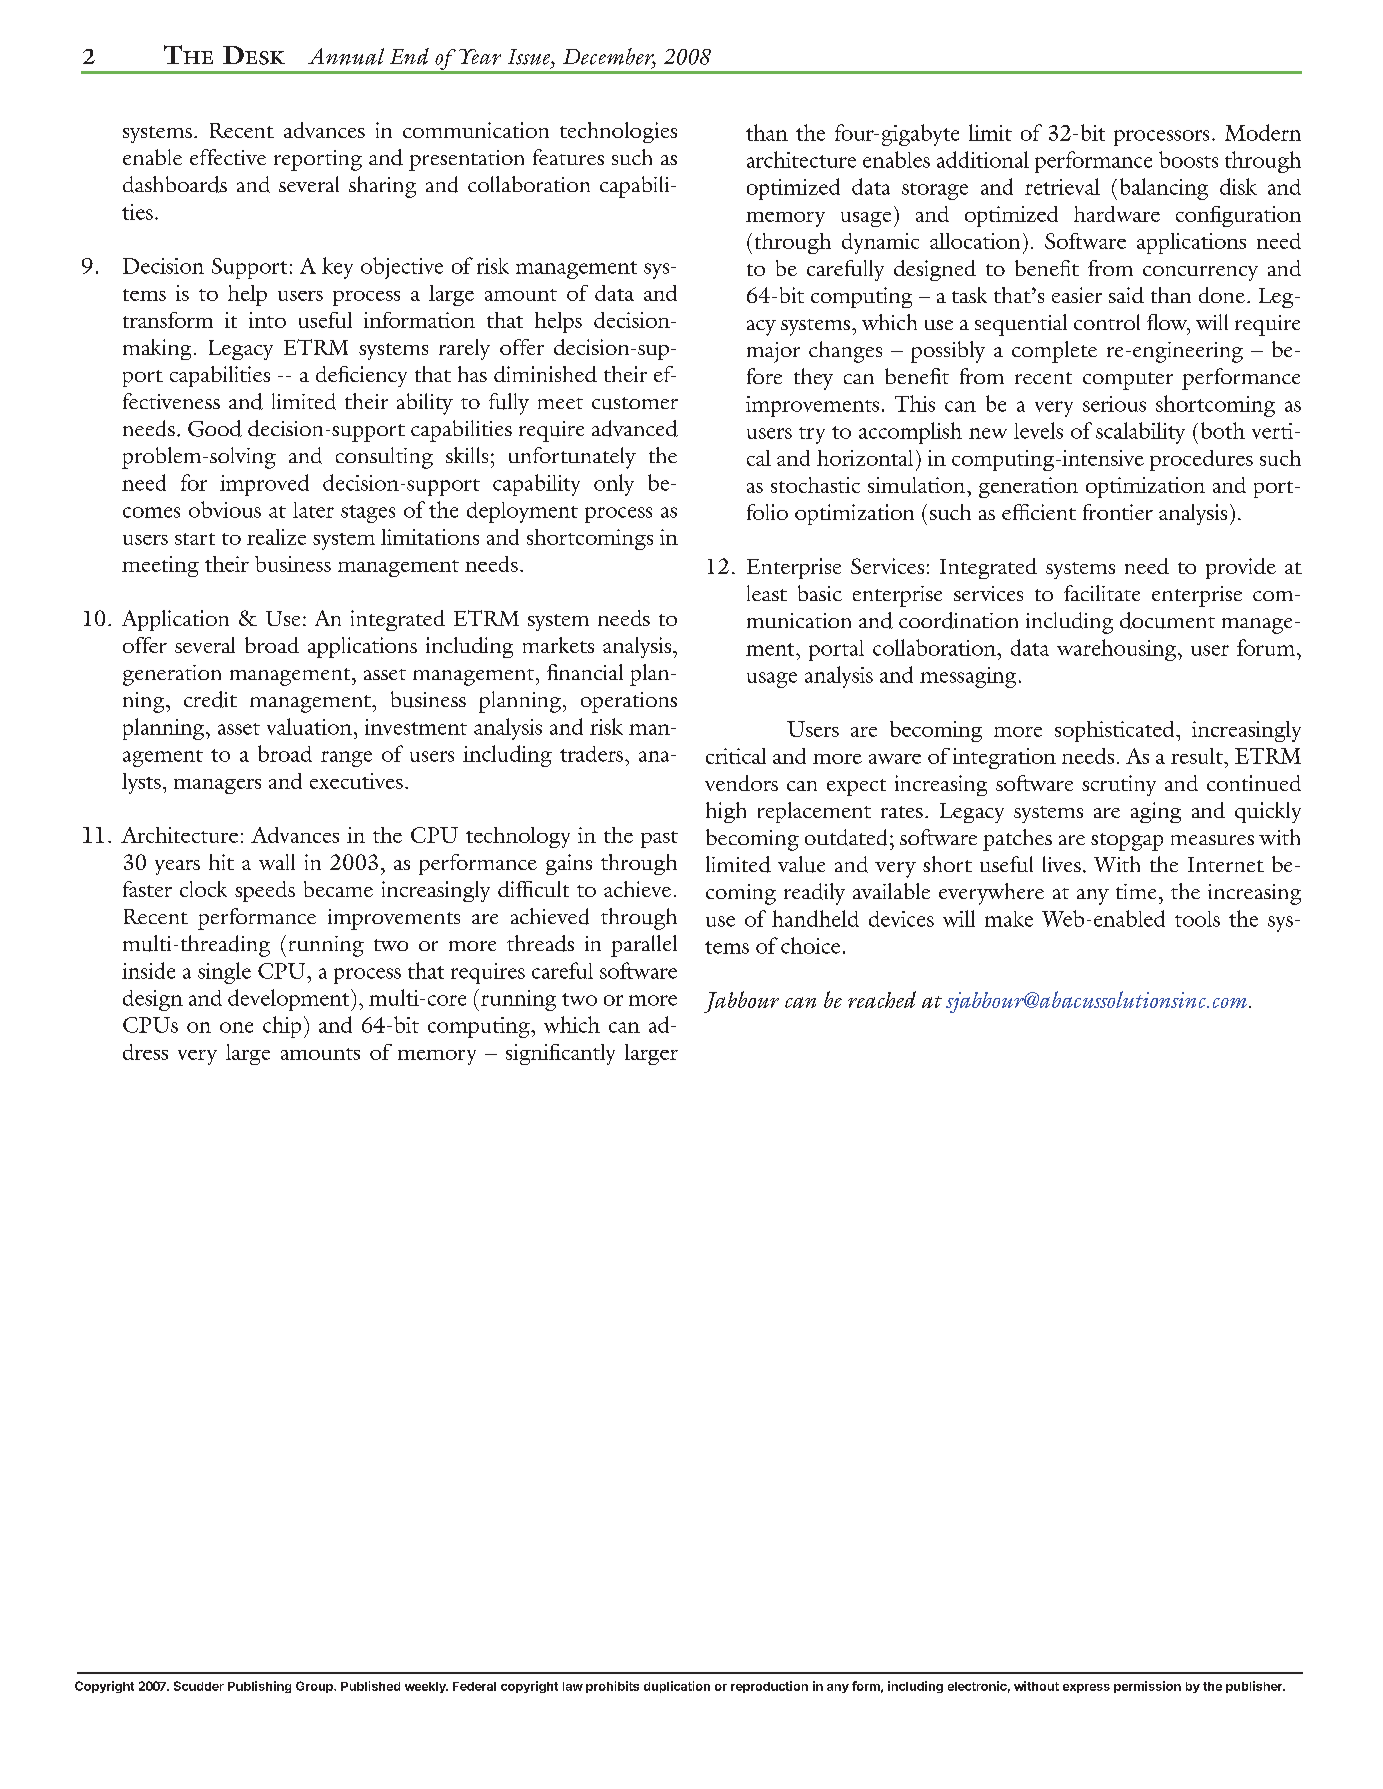 The image size is (1383, 1789). I want to click on chip, so click(282, 1027).
